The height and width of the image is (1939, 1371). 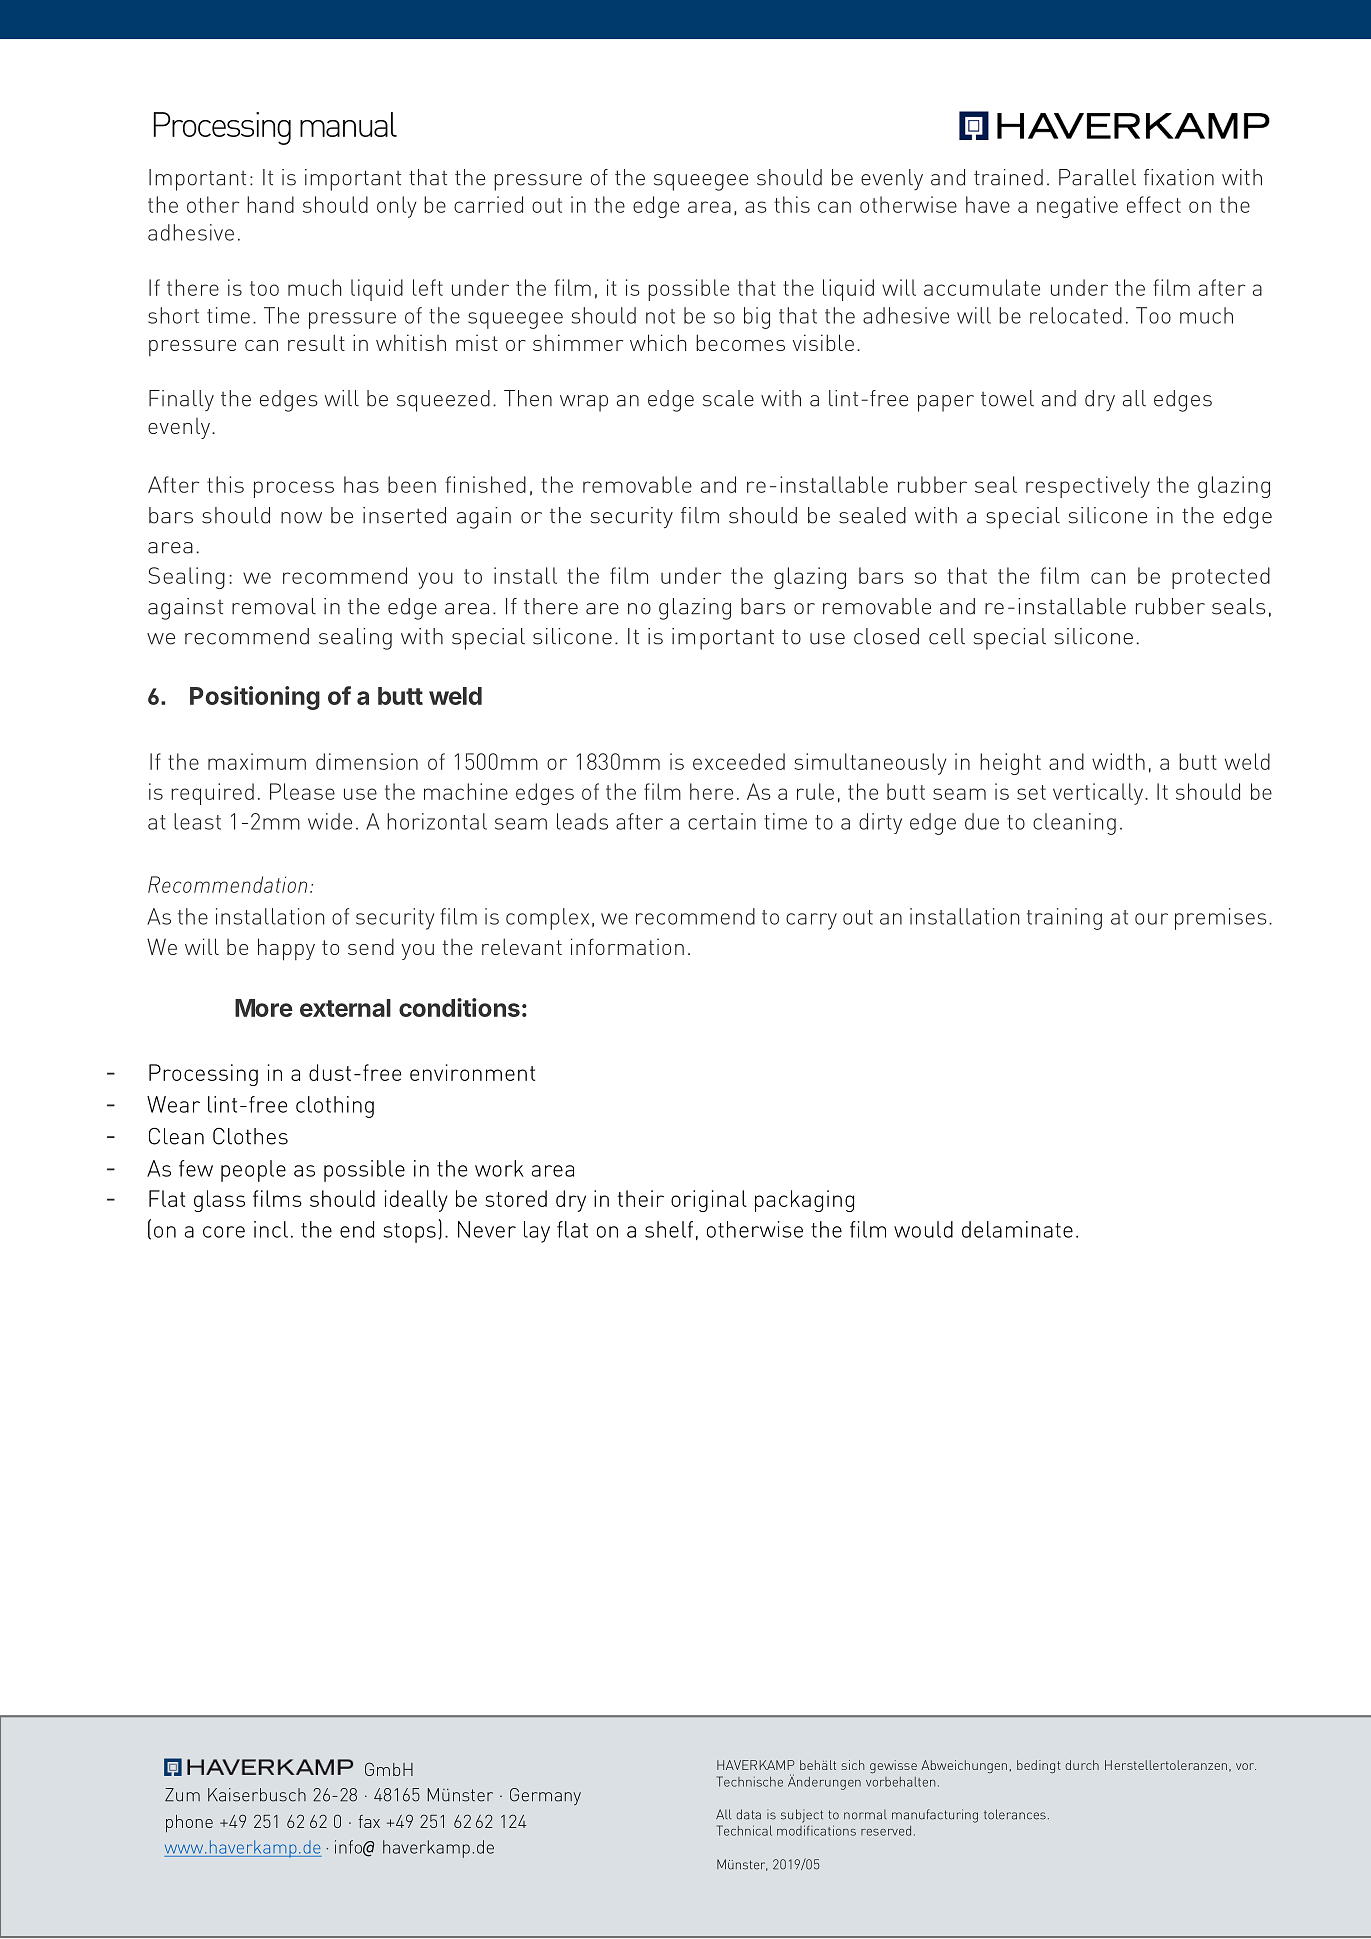 What do you see at coordinates (1097, 177) in the image?
I see `Parallel` at bounding box center [1097, 177].
